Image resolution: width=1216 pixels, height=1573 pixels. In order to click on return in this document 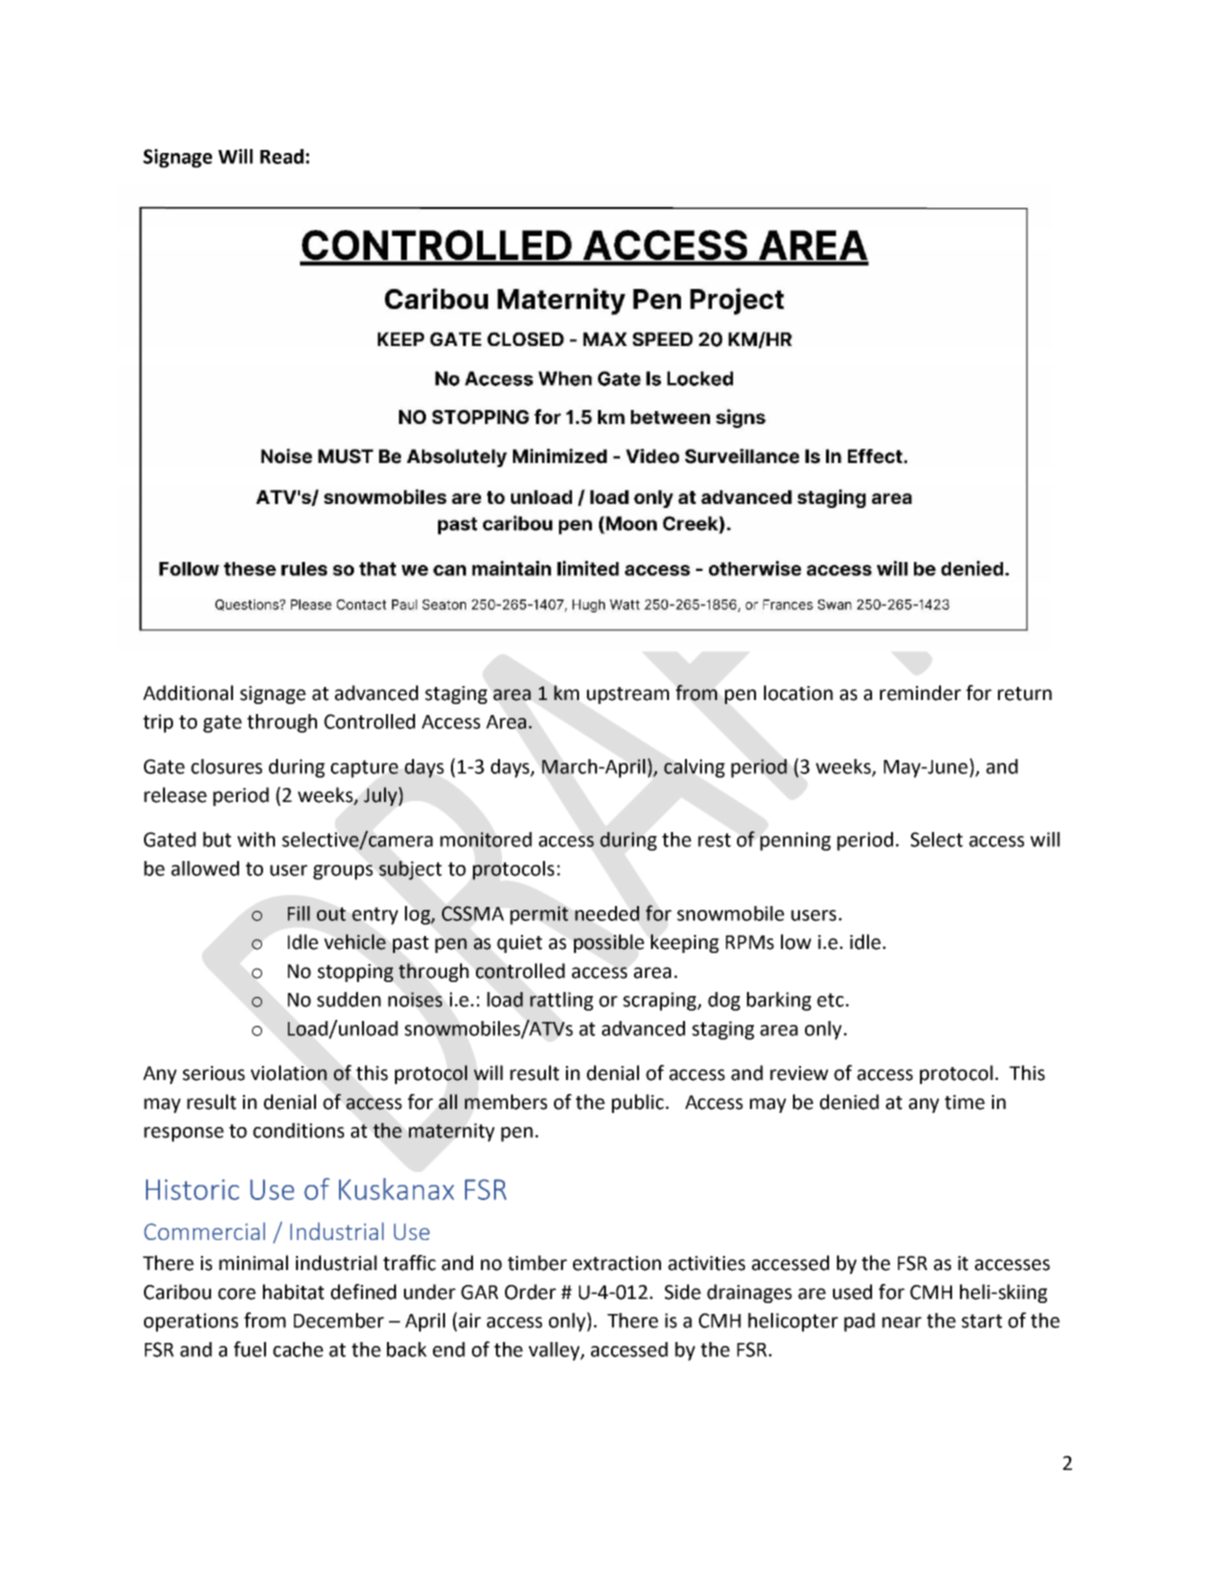, I will do `click(1025, 694)`.
